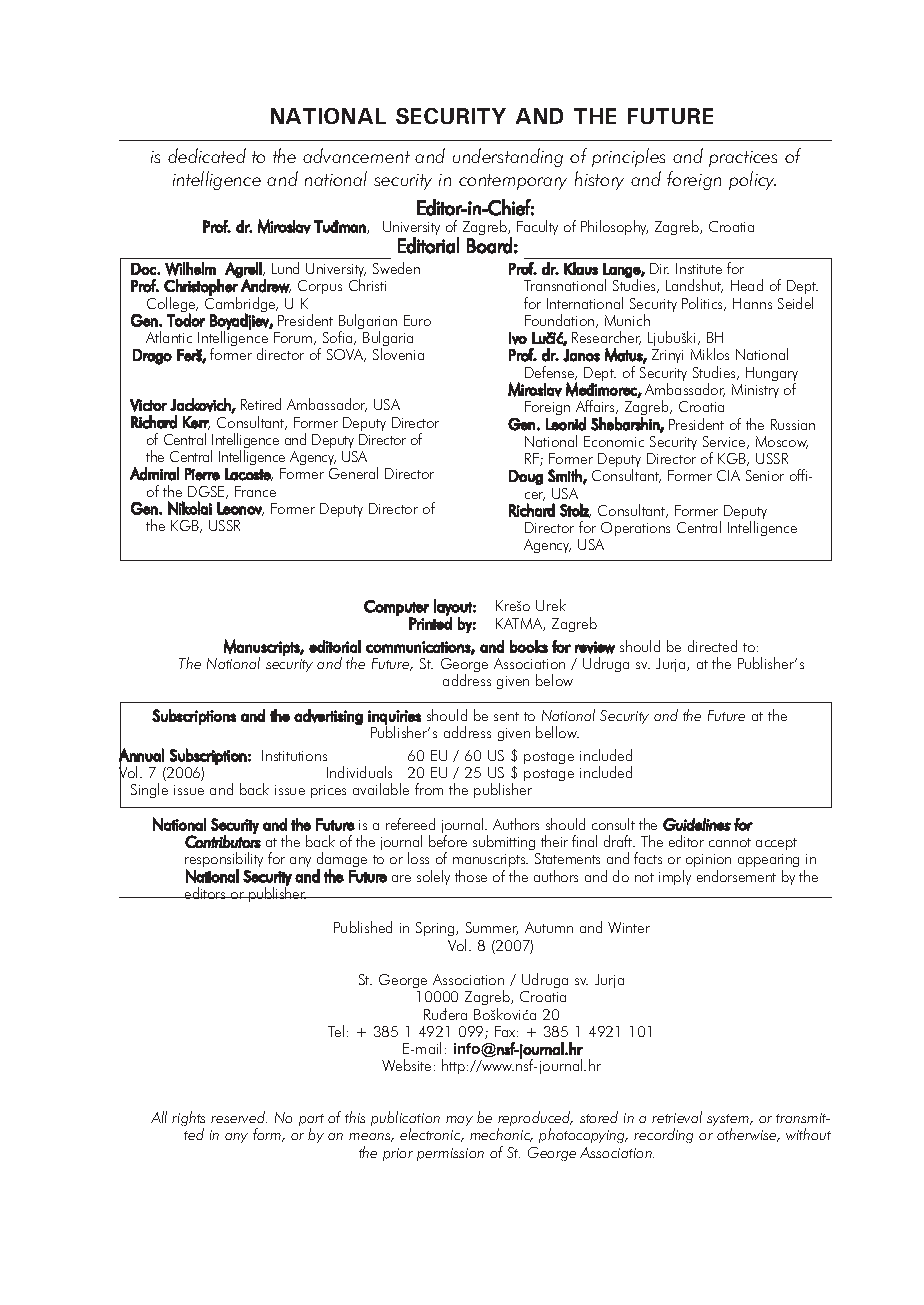 This image has width=924, height=1305. I want to click on policy, so click(752, 180).
